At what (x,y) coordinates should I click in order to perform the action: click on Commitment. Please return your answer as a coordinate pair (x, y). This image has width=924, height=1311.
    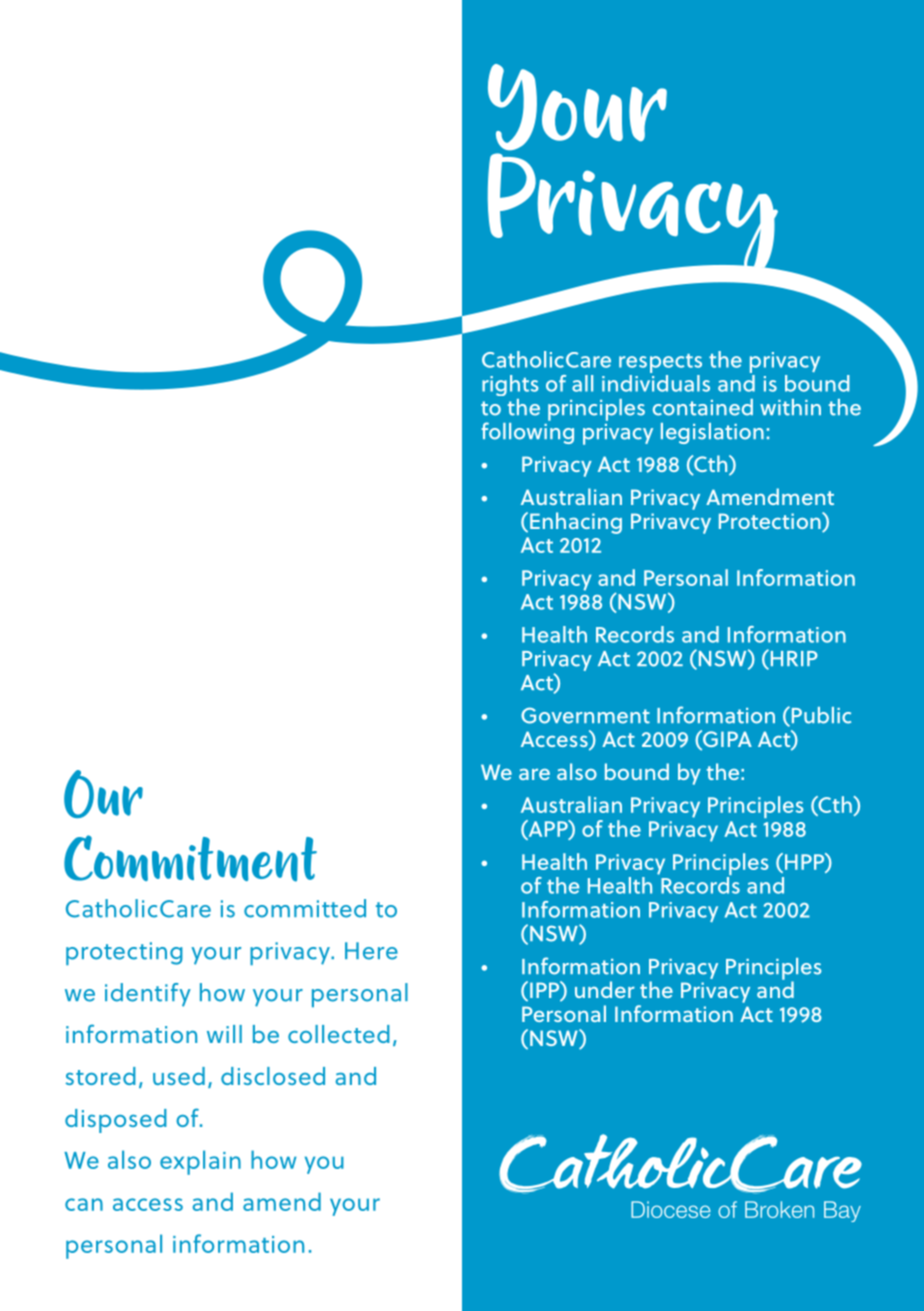
    Looking at the image, I should click on (190, 858).
